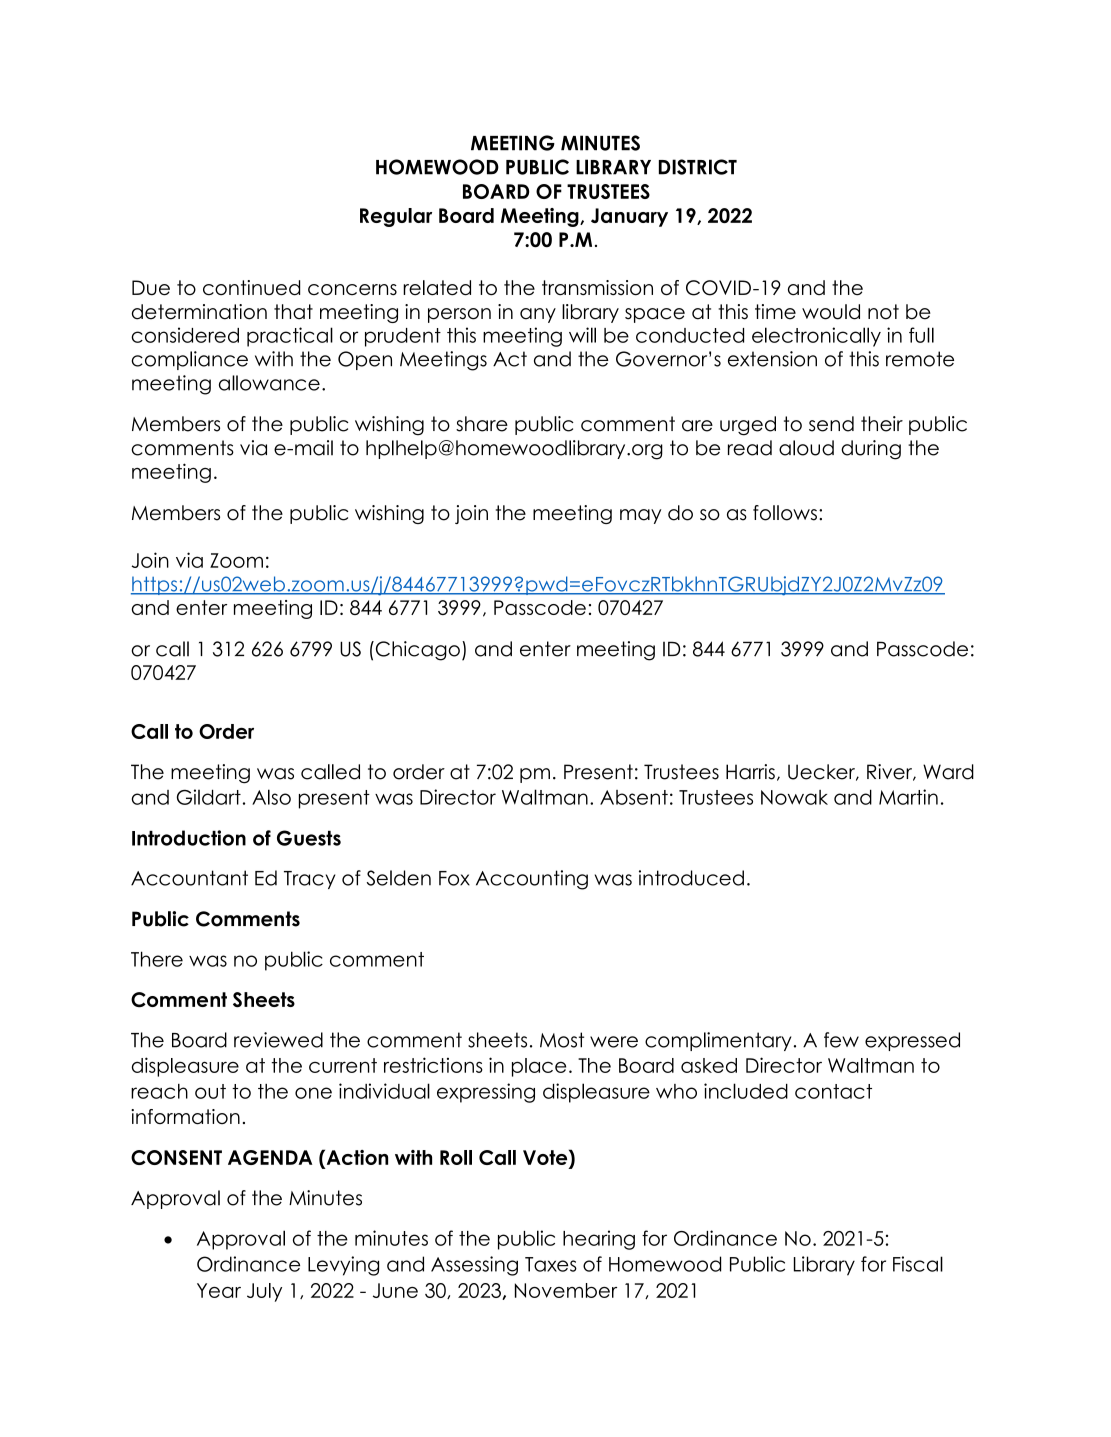  Describe the element at coordinates (831, 312) in the image. I see `would` at that location.
